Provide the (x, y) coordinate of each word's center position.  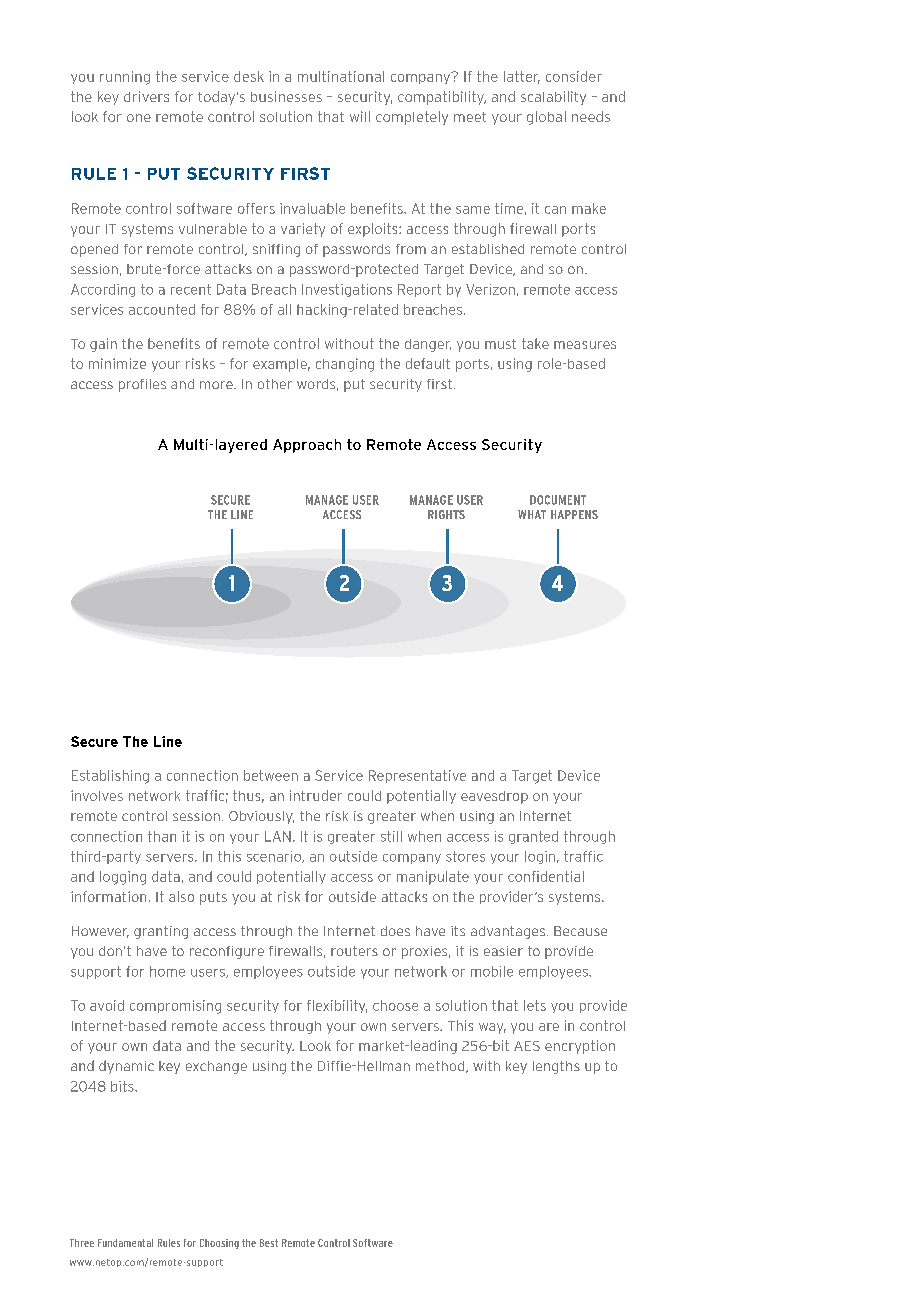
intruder (316, 795)
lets (535, 1005)
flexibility (337, 1006)
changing (345, 365)
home (167, 971)
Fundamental (125, 1243)
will (360, 116)
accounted (162, 309)
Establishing (110, 777)
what (532, 514)
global (546, 118)
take (535, 343)
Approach (307, 446)
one (139, 118)
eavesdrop (494, 797)
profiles (142, 385)
